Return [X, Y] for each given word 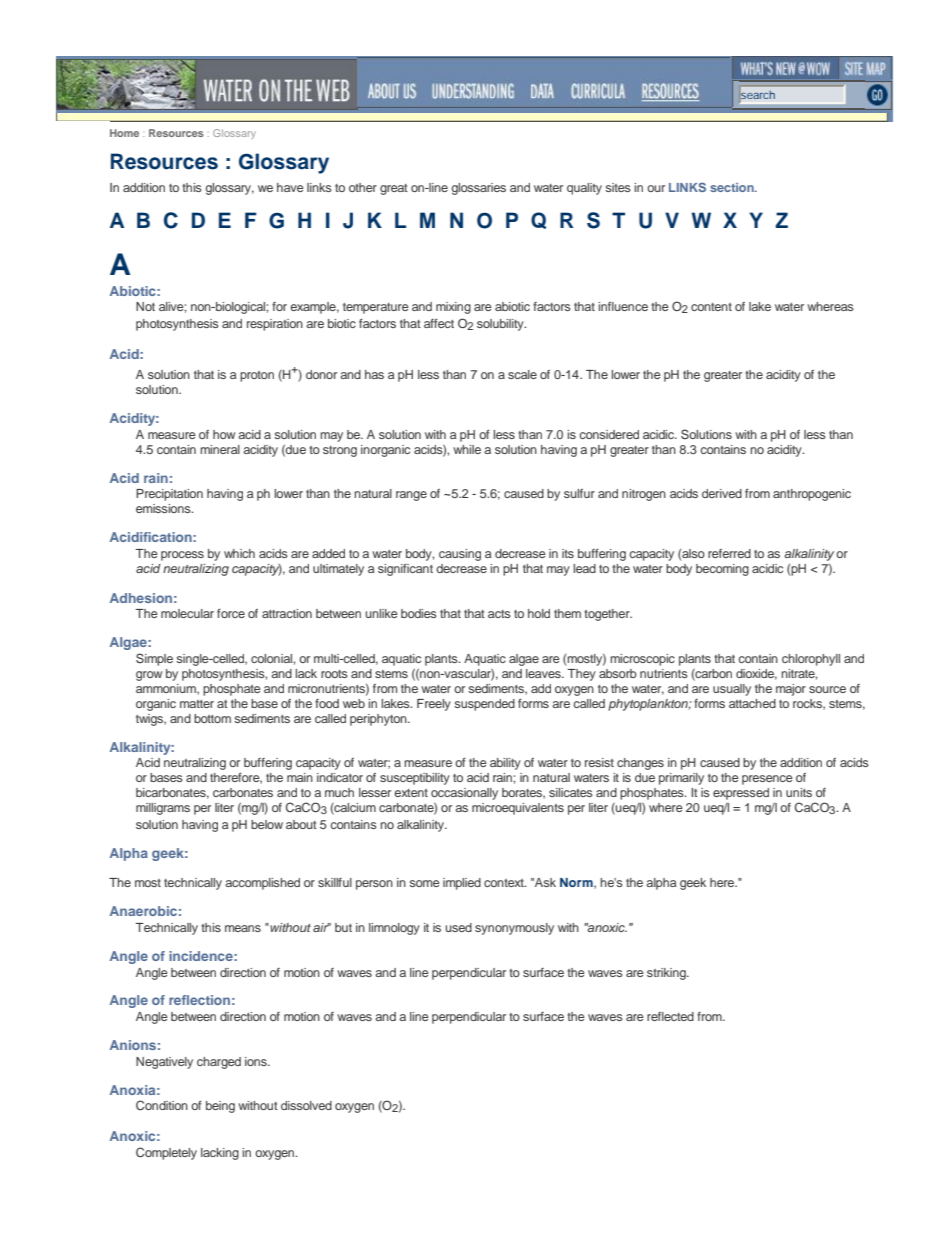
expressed [741, 794]
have [290, 187]
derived [722, 493]
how [224, 434]
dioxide [756, 674]
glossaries [479, 189]
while [467, 449]
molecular [187, 613]
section [733, 187]
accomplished [262, 884]
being [220, 1107]
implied [462, 884]
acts [499, 614]
